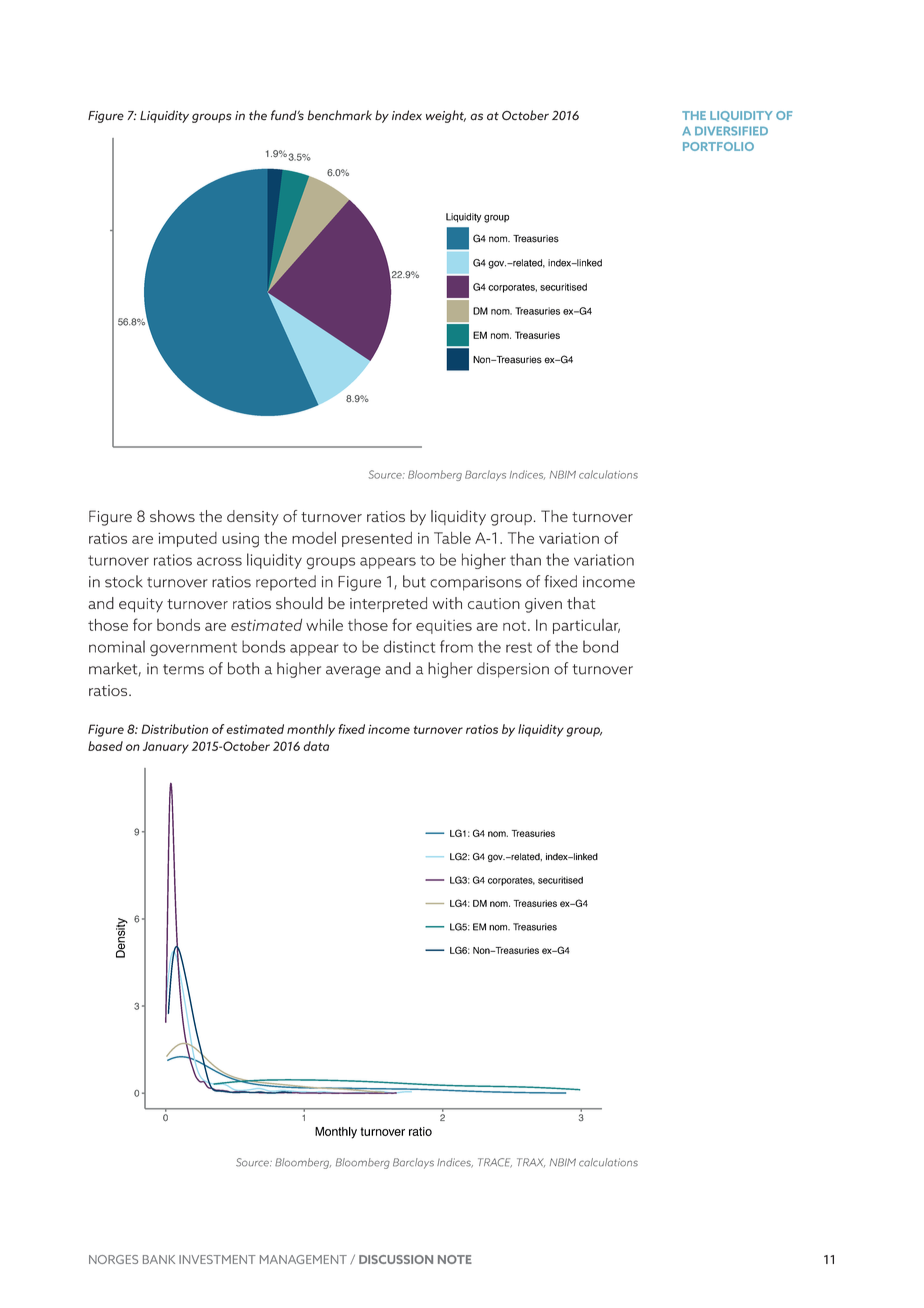  Describe the element at coordinates (340, 115) in the page. I see `benchmark` at that location.
